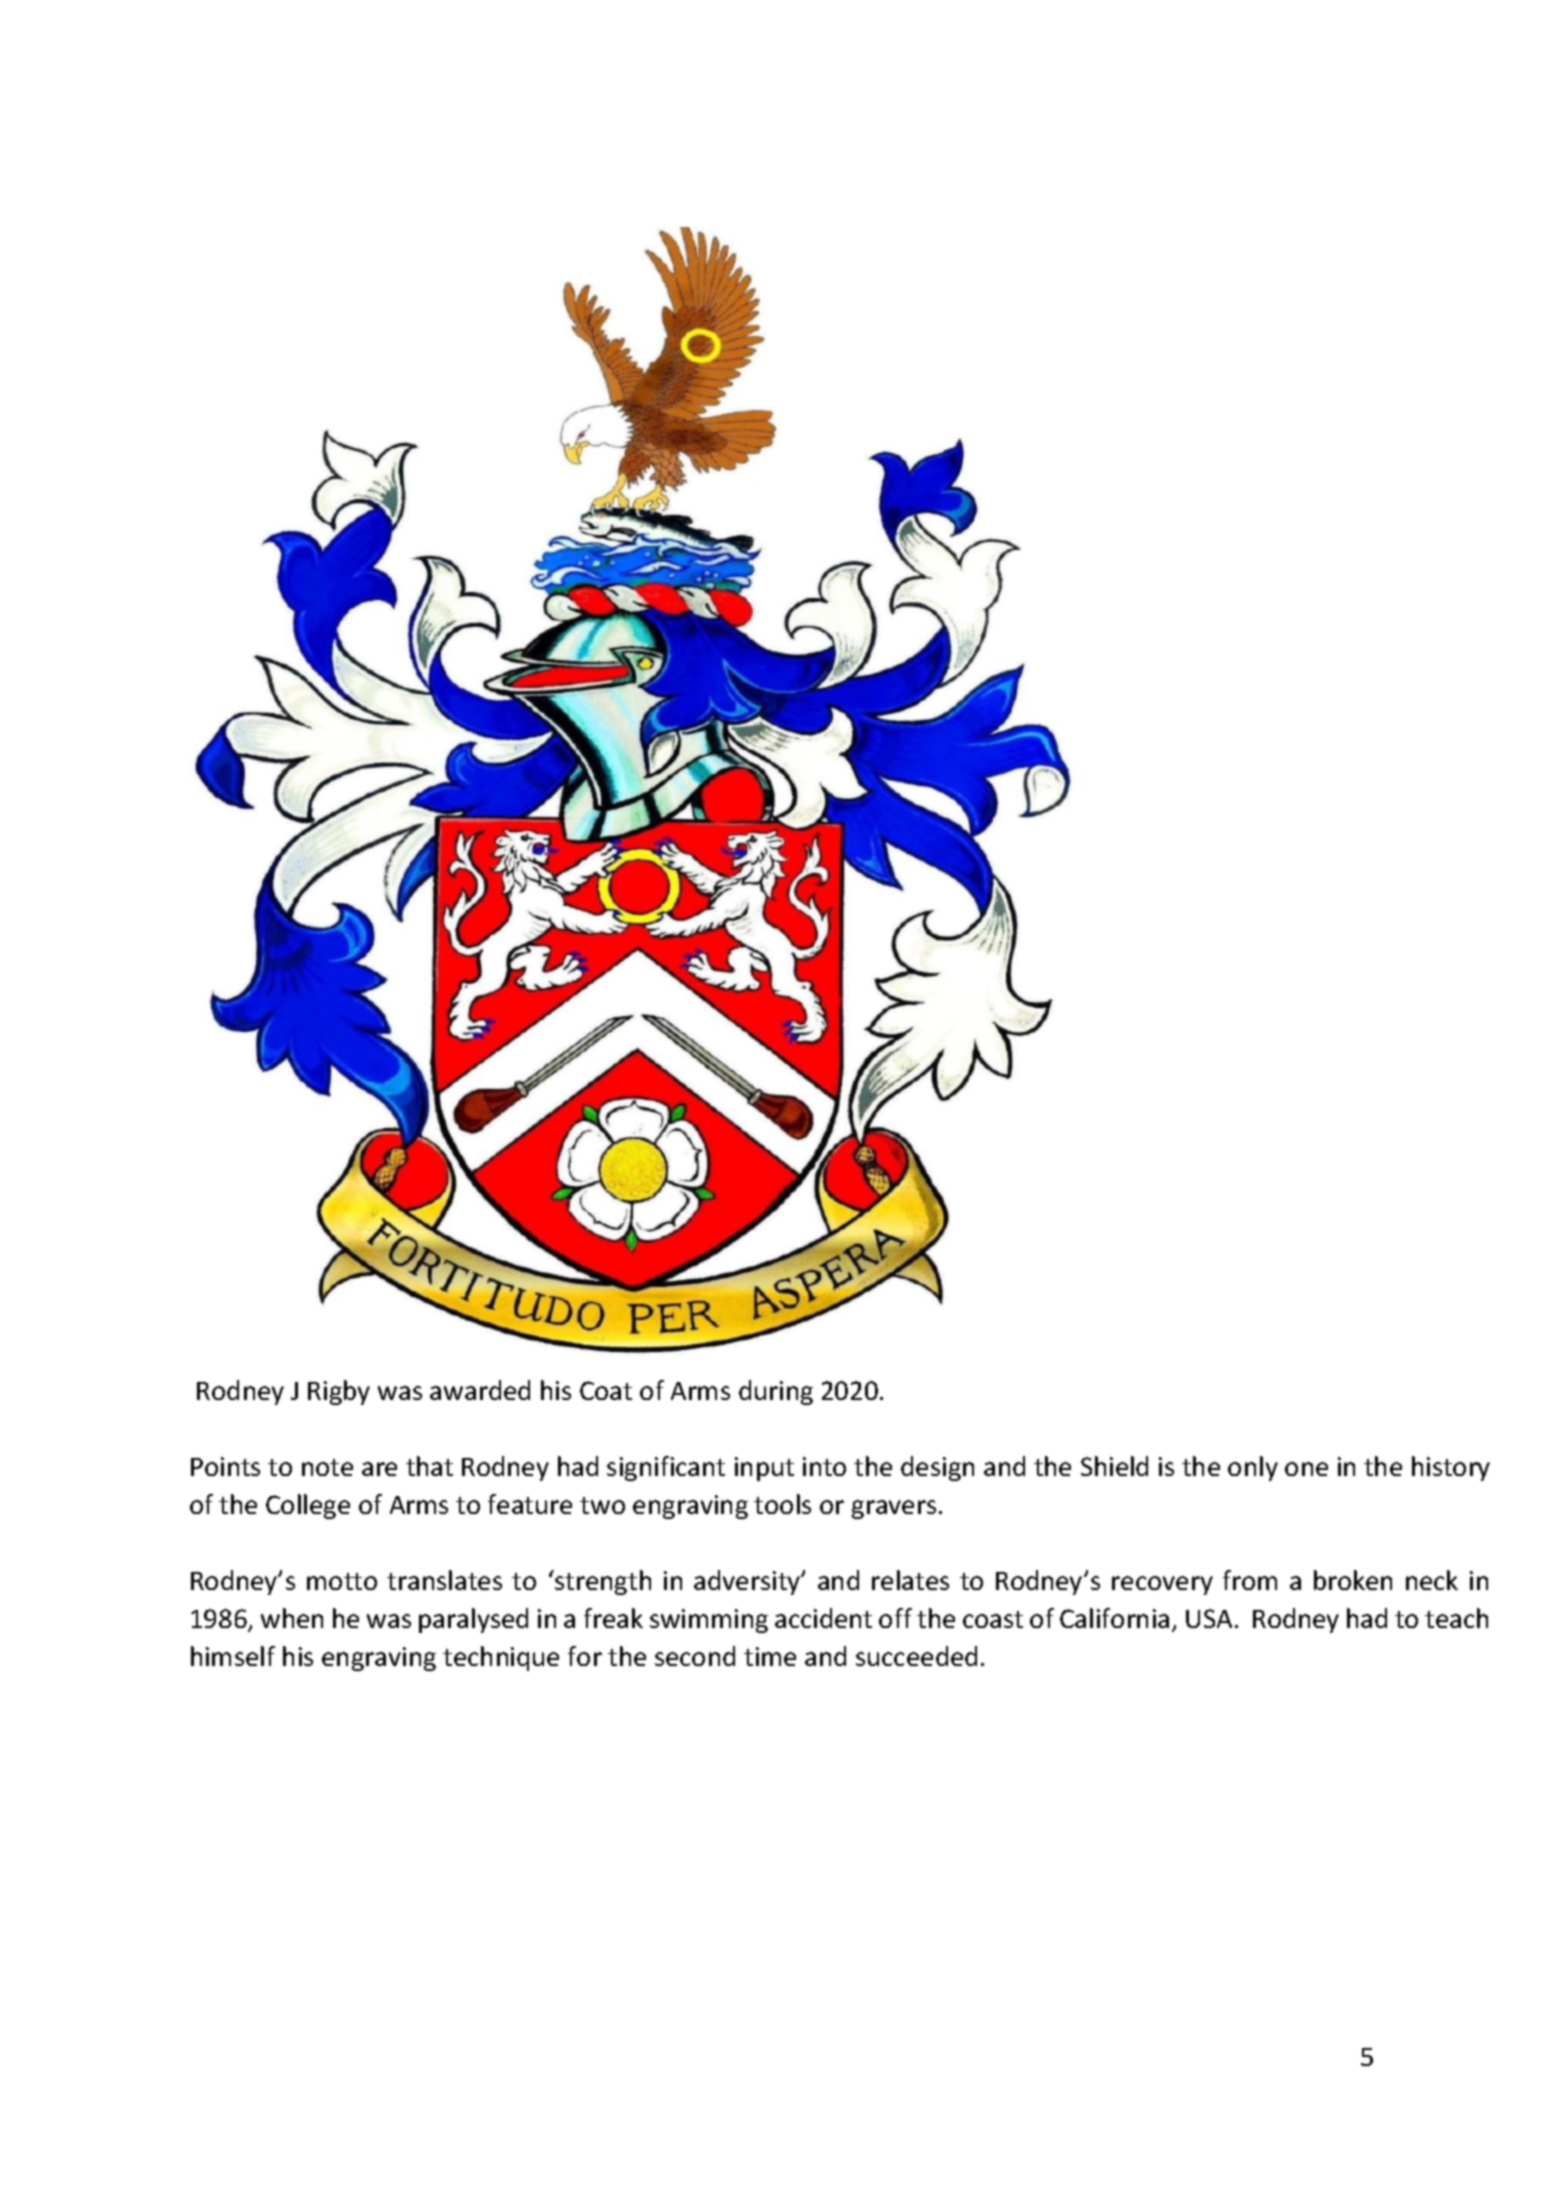  I want to click on Rigby, so click(339, 1392).
